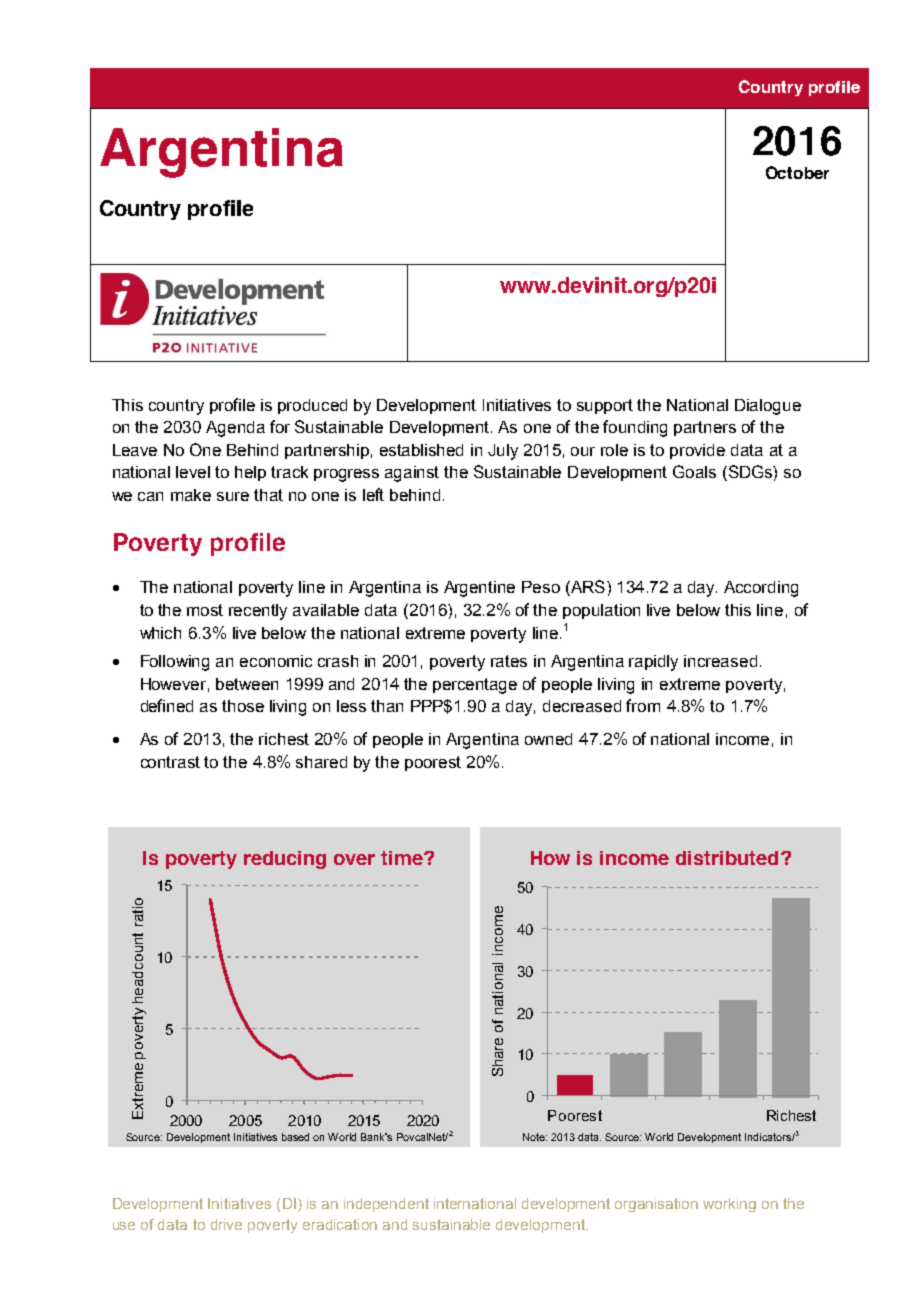 Image resolution: width=924 pixels, height=1308 pixels. Describe the element at coordinates (285, 860) in the document. I see `reducing` at that location.
